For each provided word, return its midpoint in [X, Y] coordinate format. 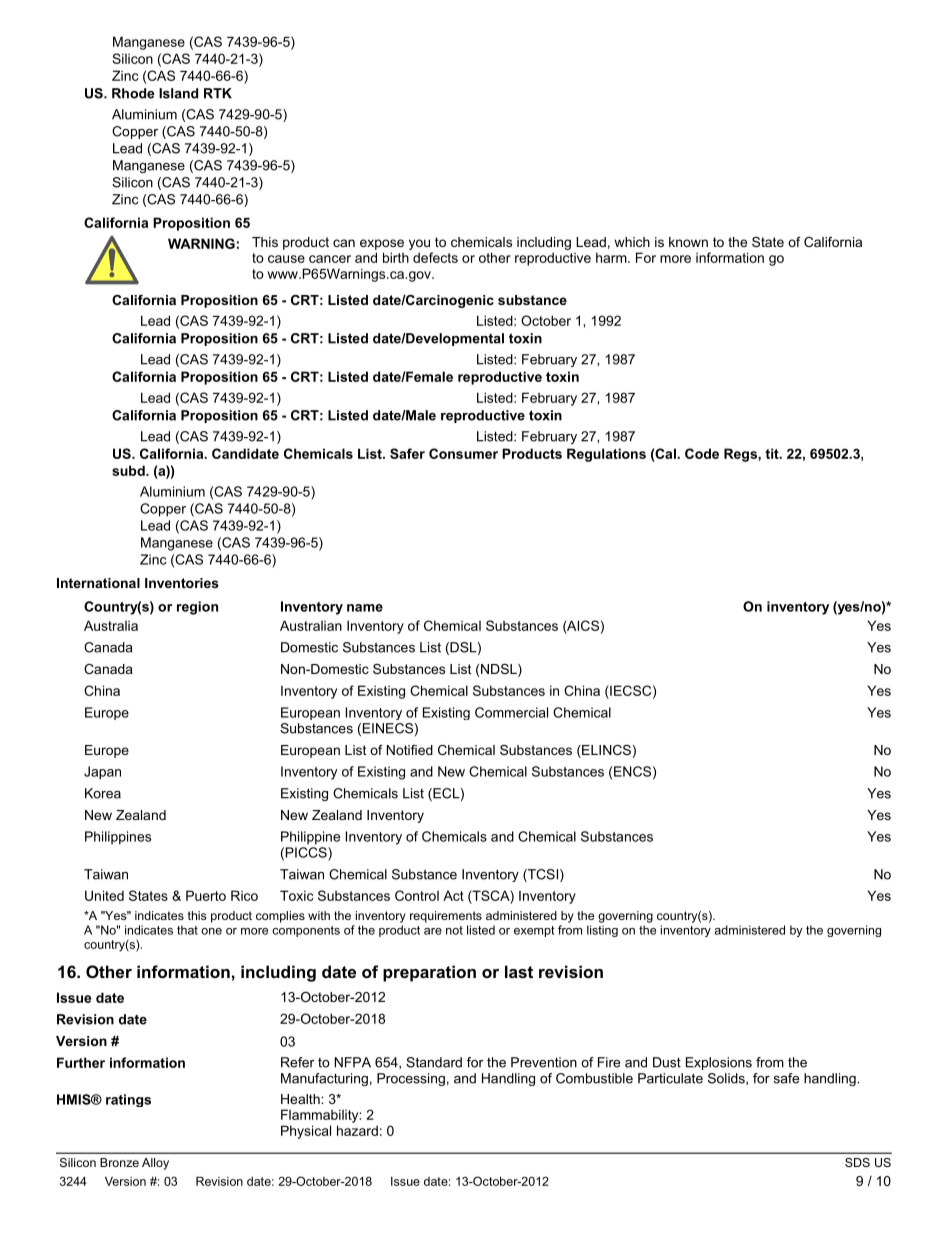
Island [178, 93]
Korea [103, 793]
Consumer [463, 453]
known [688, 242]
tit [773, 453]
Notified [410, 750]
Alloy [155, 1164]
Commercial [511, 712]
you [419, 244]
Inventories [182, 583]
